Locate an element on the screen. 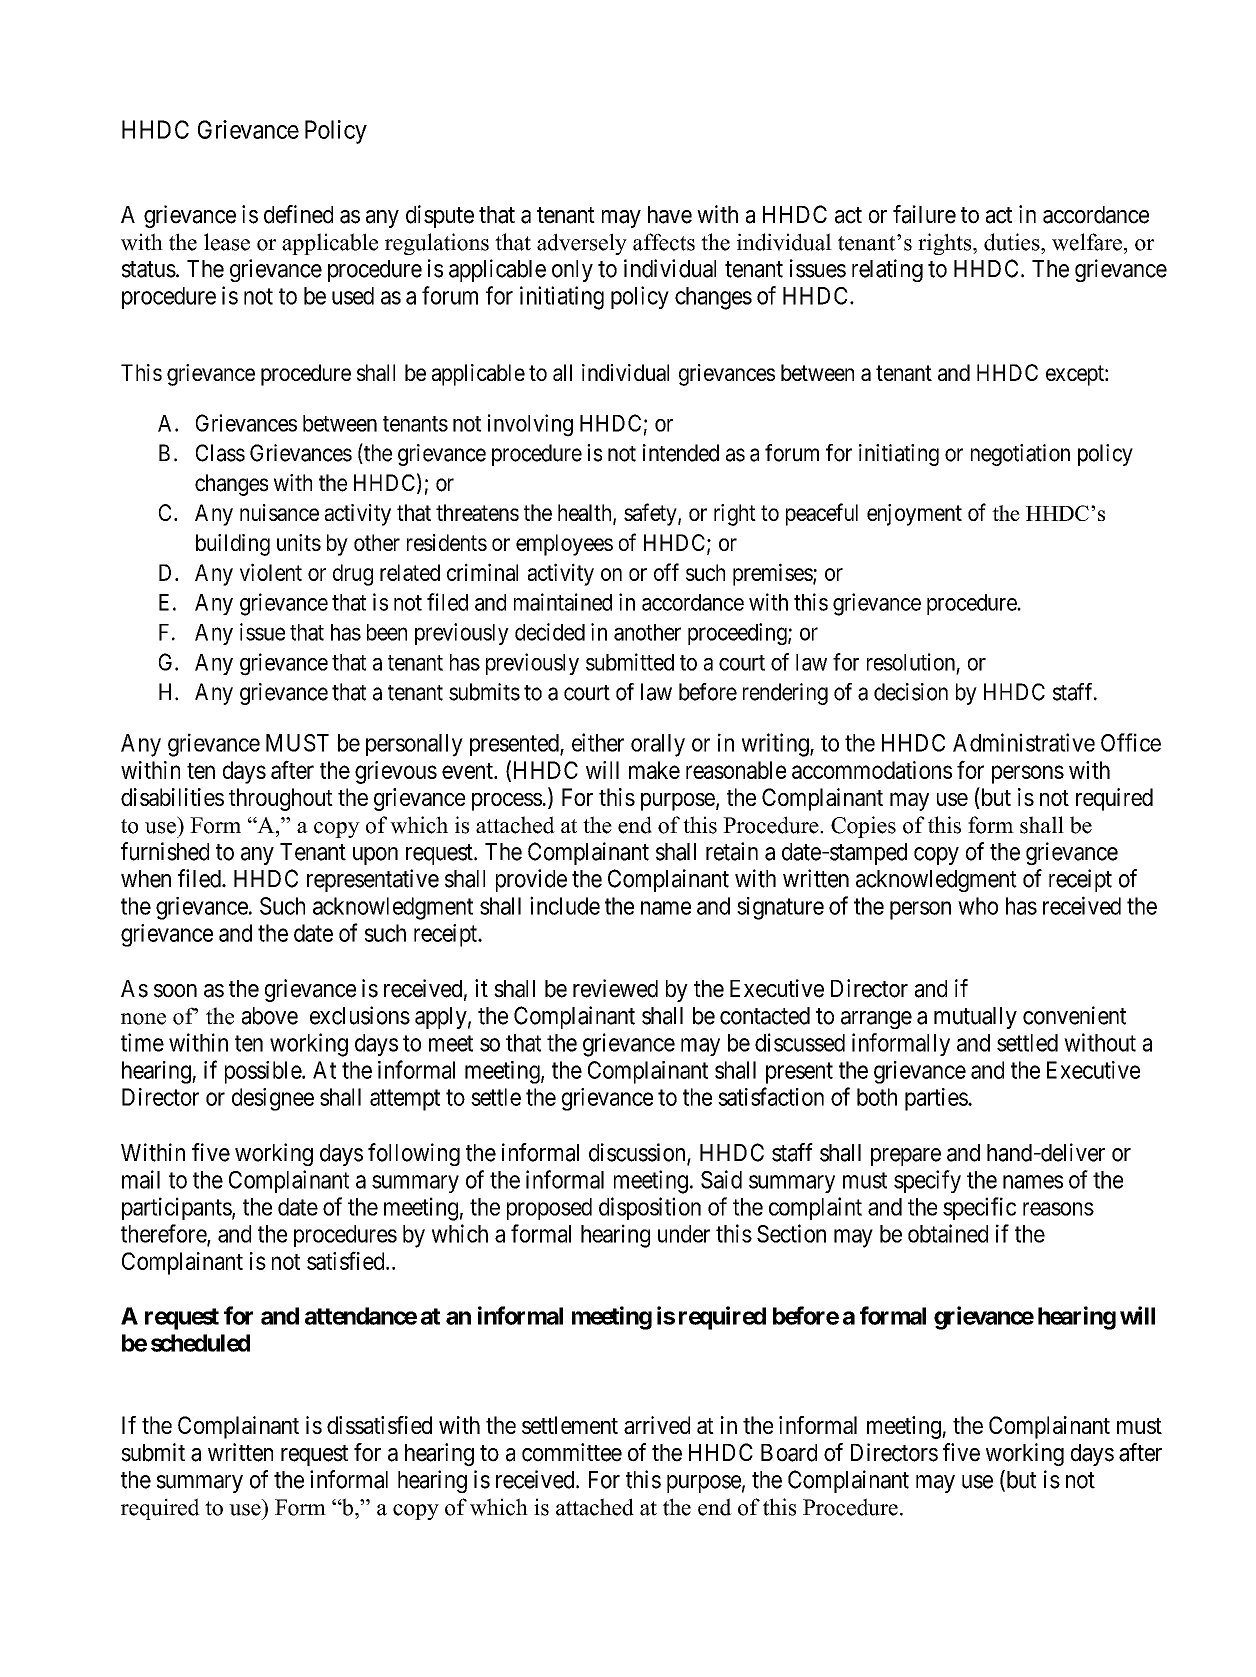 This screenshot has width=1256, height=1677. affects is located at coordinates (664, 242).
